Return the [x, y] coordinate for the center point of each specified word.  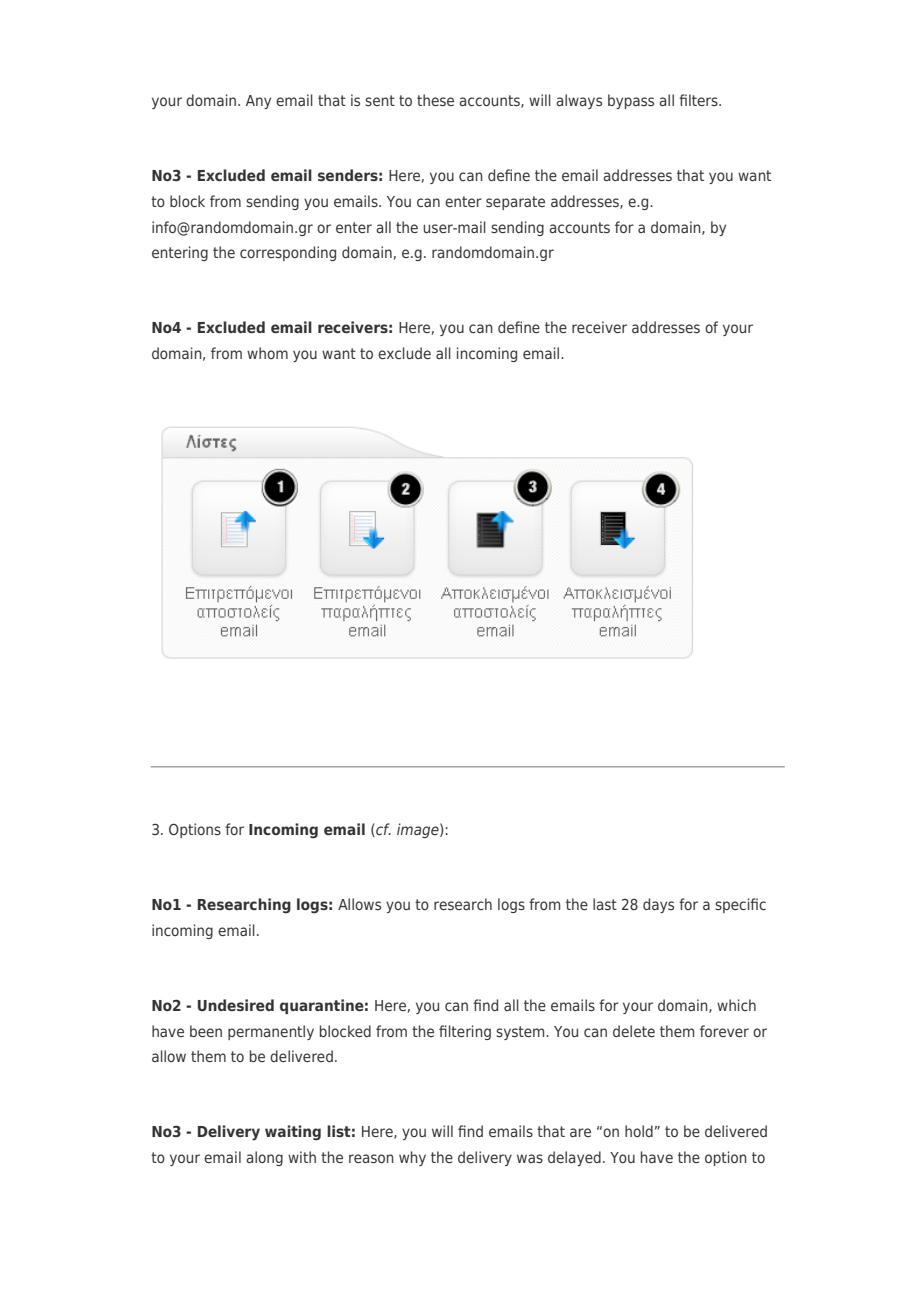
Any [258, 102]
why [412, 1158]
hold [639, 1131]
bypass [631, 101]
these [435, 100]
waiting [293, 1133]
